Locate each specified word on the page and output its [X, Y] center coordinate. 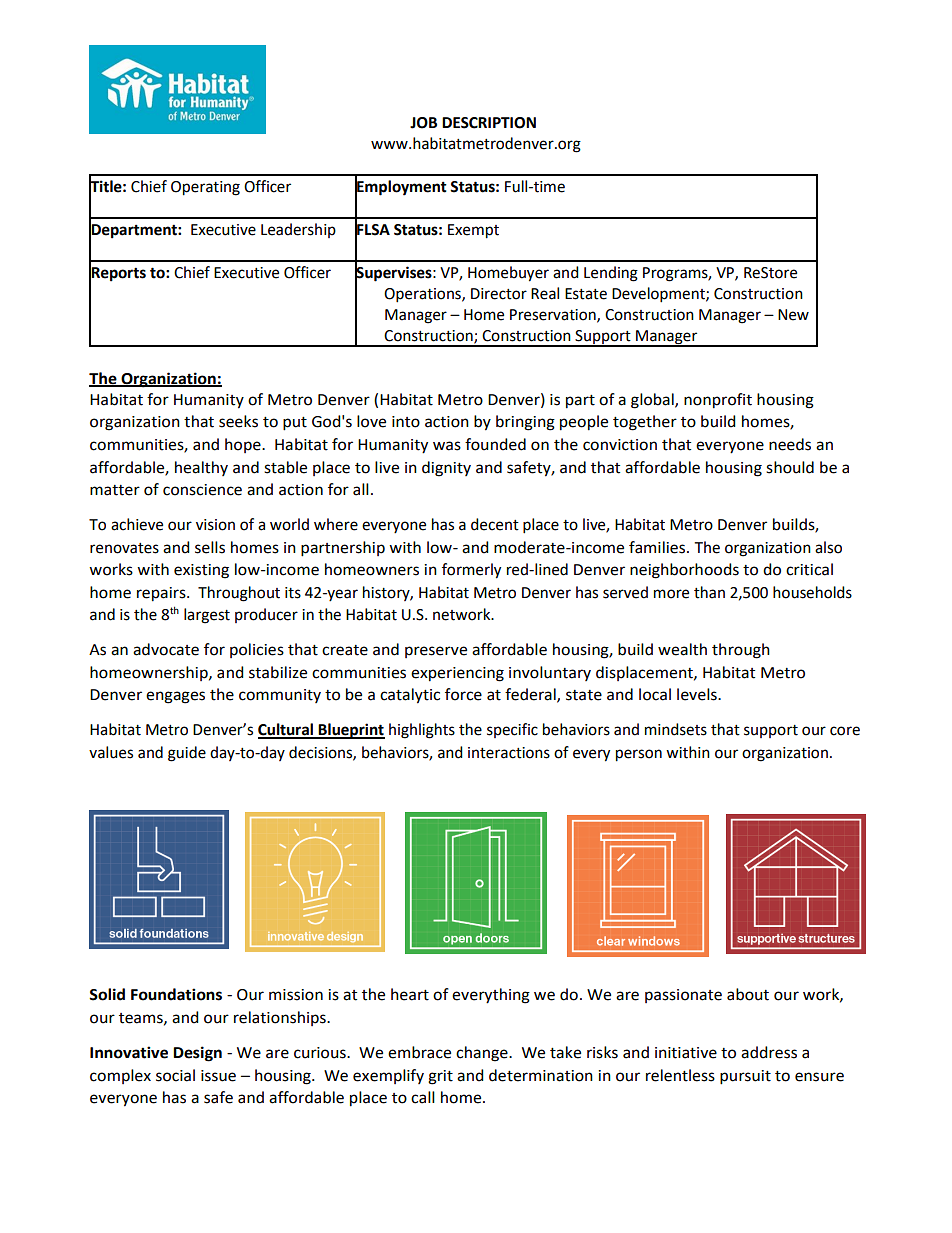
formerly [471, 571]
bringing [525, 423]
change [483, 1054]
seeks [238, 421]
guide [187, 754]
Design [197, 1054]
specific [512, 730]
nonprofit [718, 401]
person [639, 755]
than [709, 592]
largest [207, 616]
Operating [205, 188]
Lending [611, 274]
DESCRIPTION [489, 123]
